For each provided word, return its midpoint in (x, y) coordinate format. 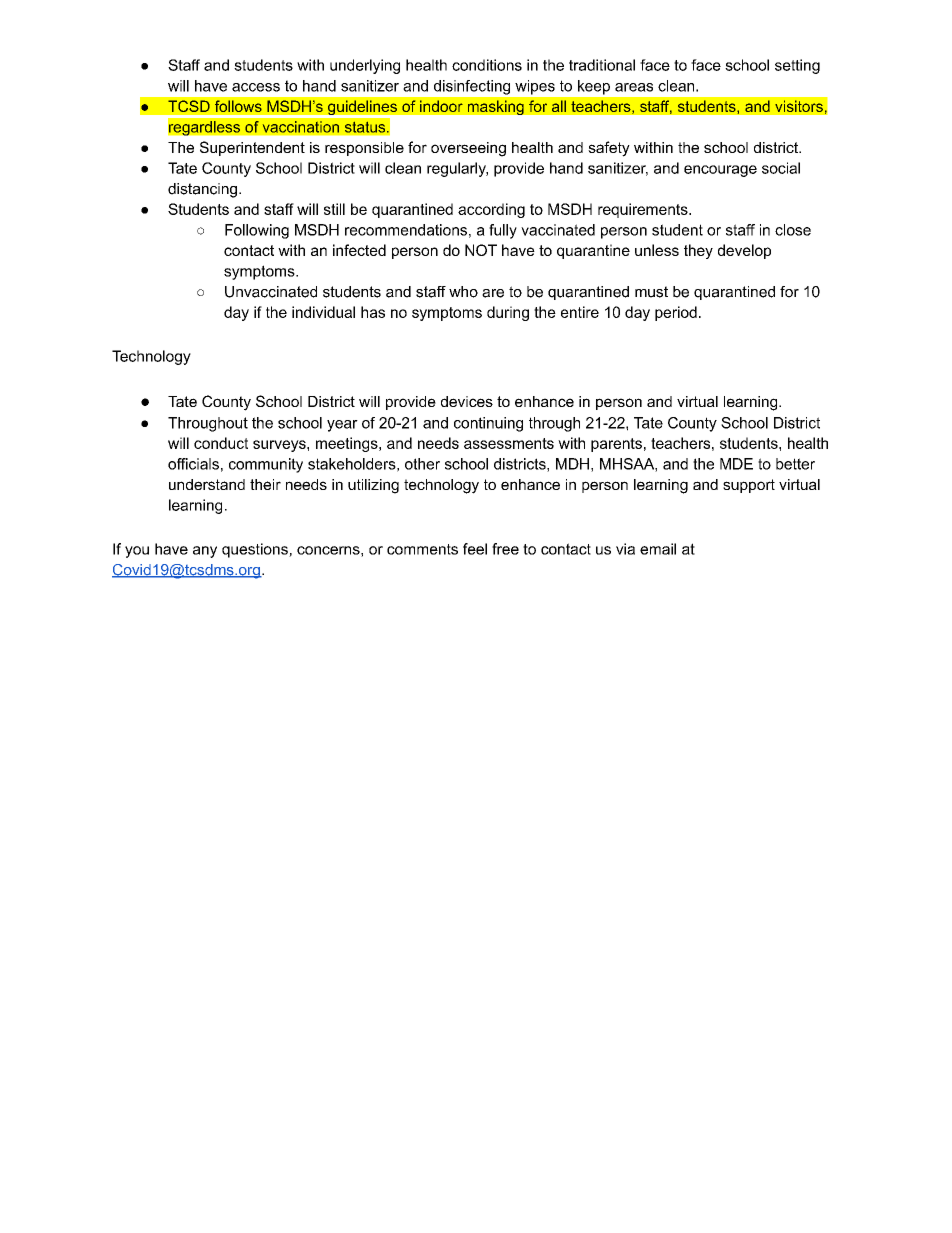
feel (475, 549)
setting (797, 66)
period (676, 313)
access (256, 87)
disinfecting (472, 87)
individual (323, 312)
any (205, 552)
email (658, 549)
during (508, 313)
